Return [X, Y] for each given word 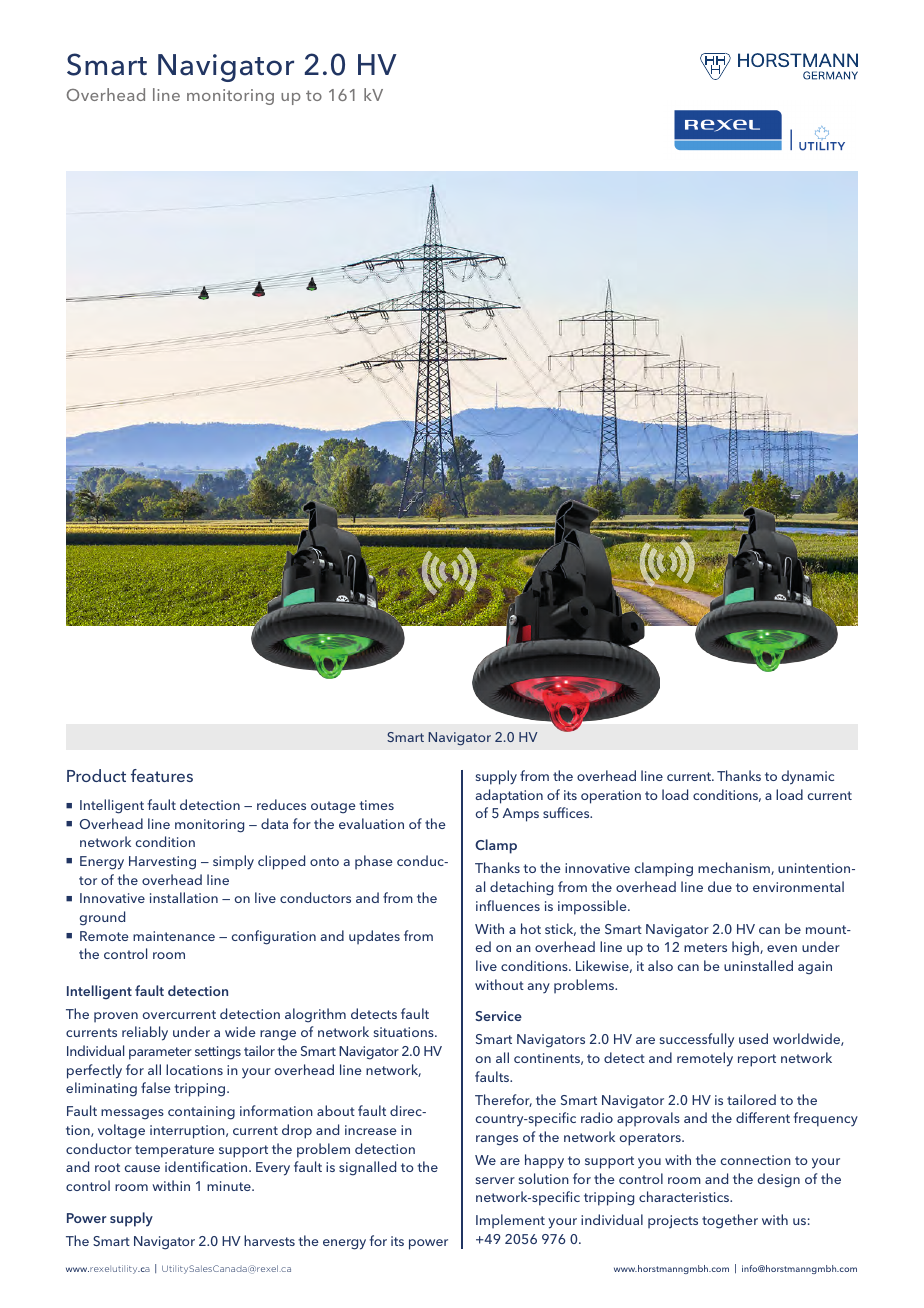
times [376, 805]
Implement [510, 1221]
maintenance [174, 936]
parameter [160, 1053]
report [757, 1060]
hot [531, 928]
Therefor [503, 1100]
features [162, 775]
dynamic [807, 777]
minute [230, 1186]
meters [705, 947]
